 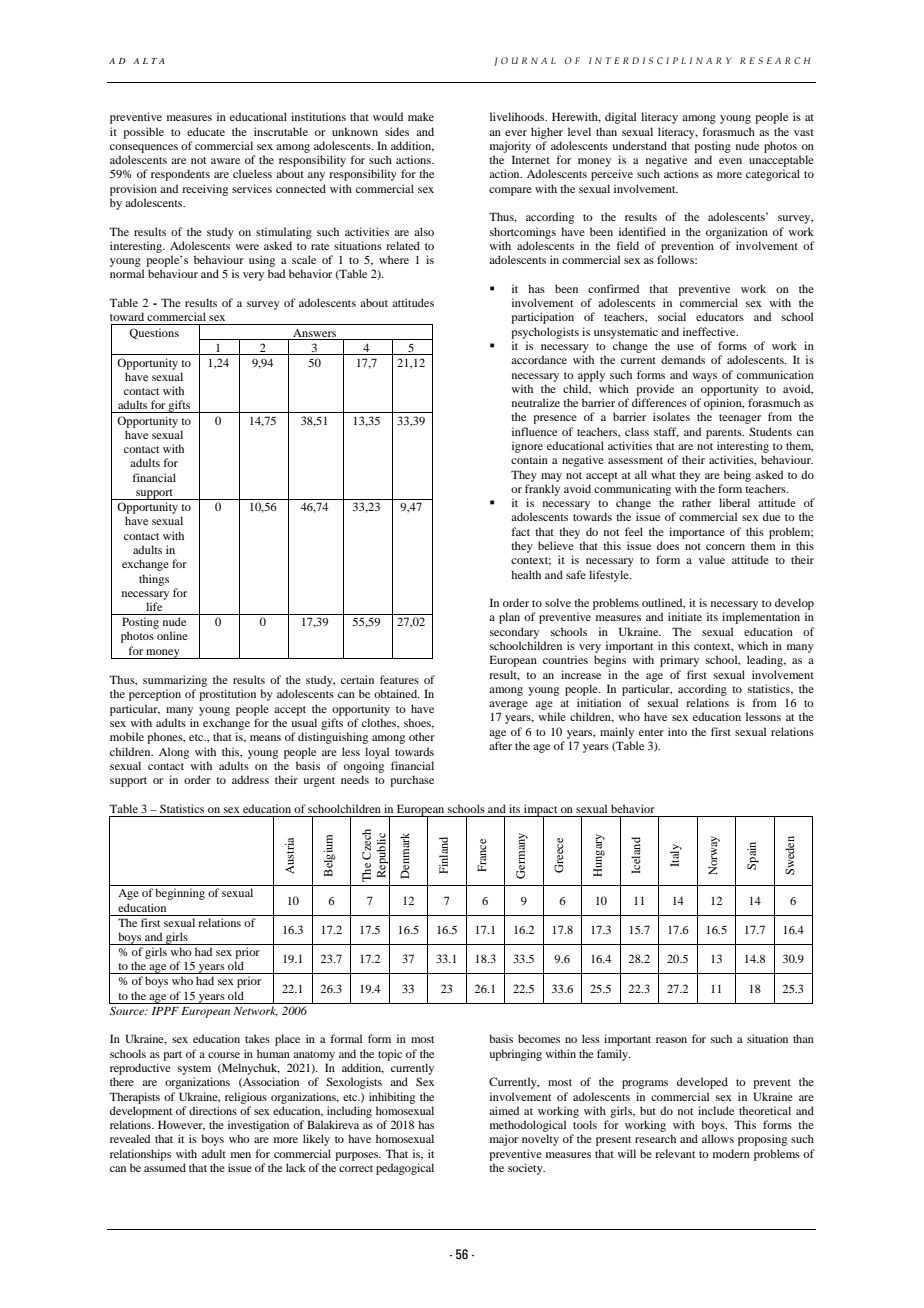 I want to click on Questions, so click(x=154, y=333).
